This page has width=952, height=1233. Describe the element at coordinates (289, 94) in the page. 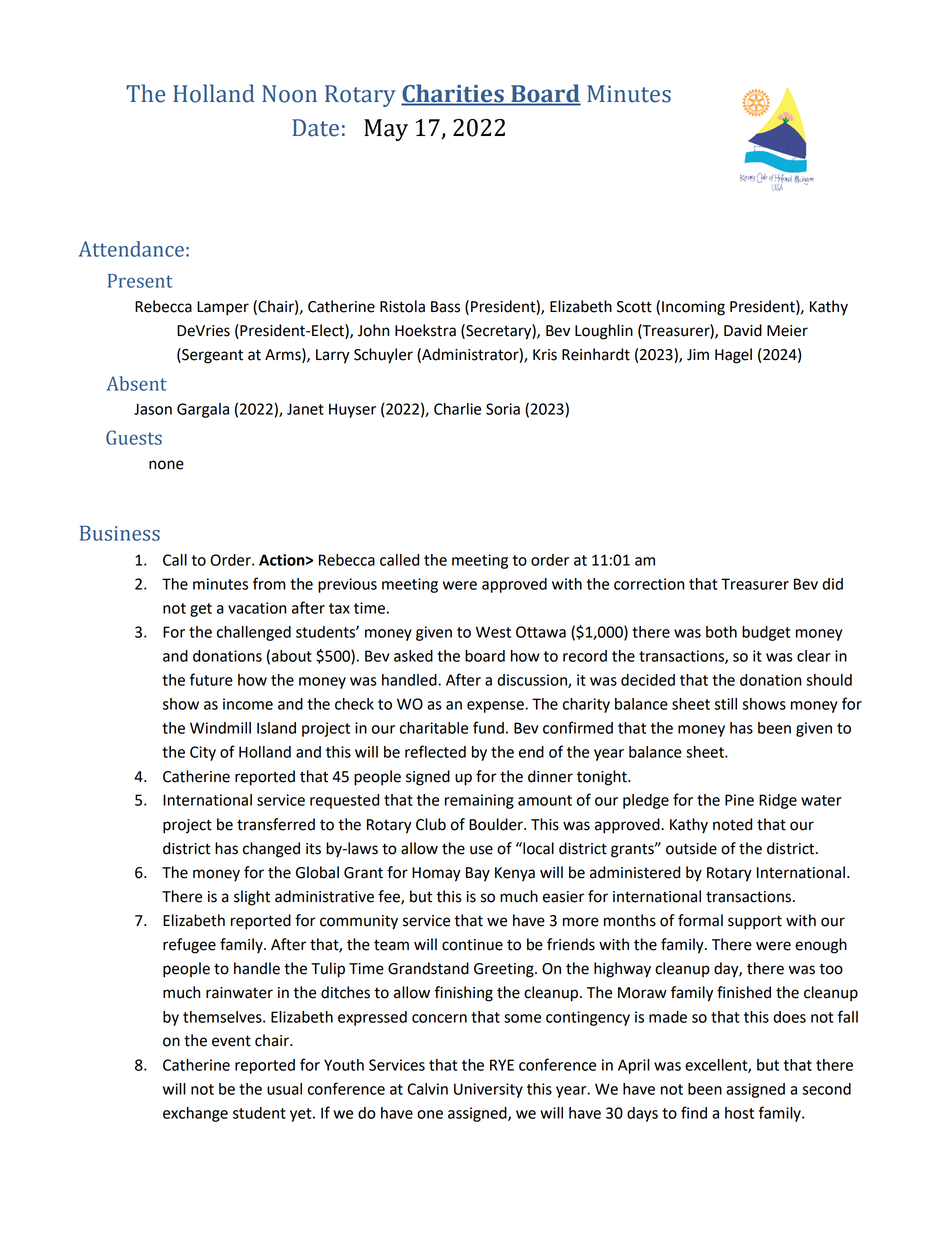

I see `Noon` at that location.
